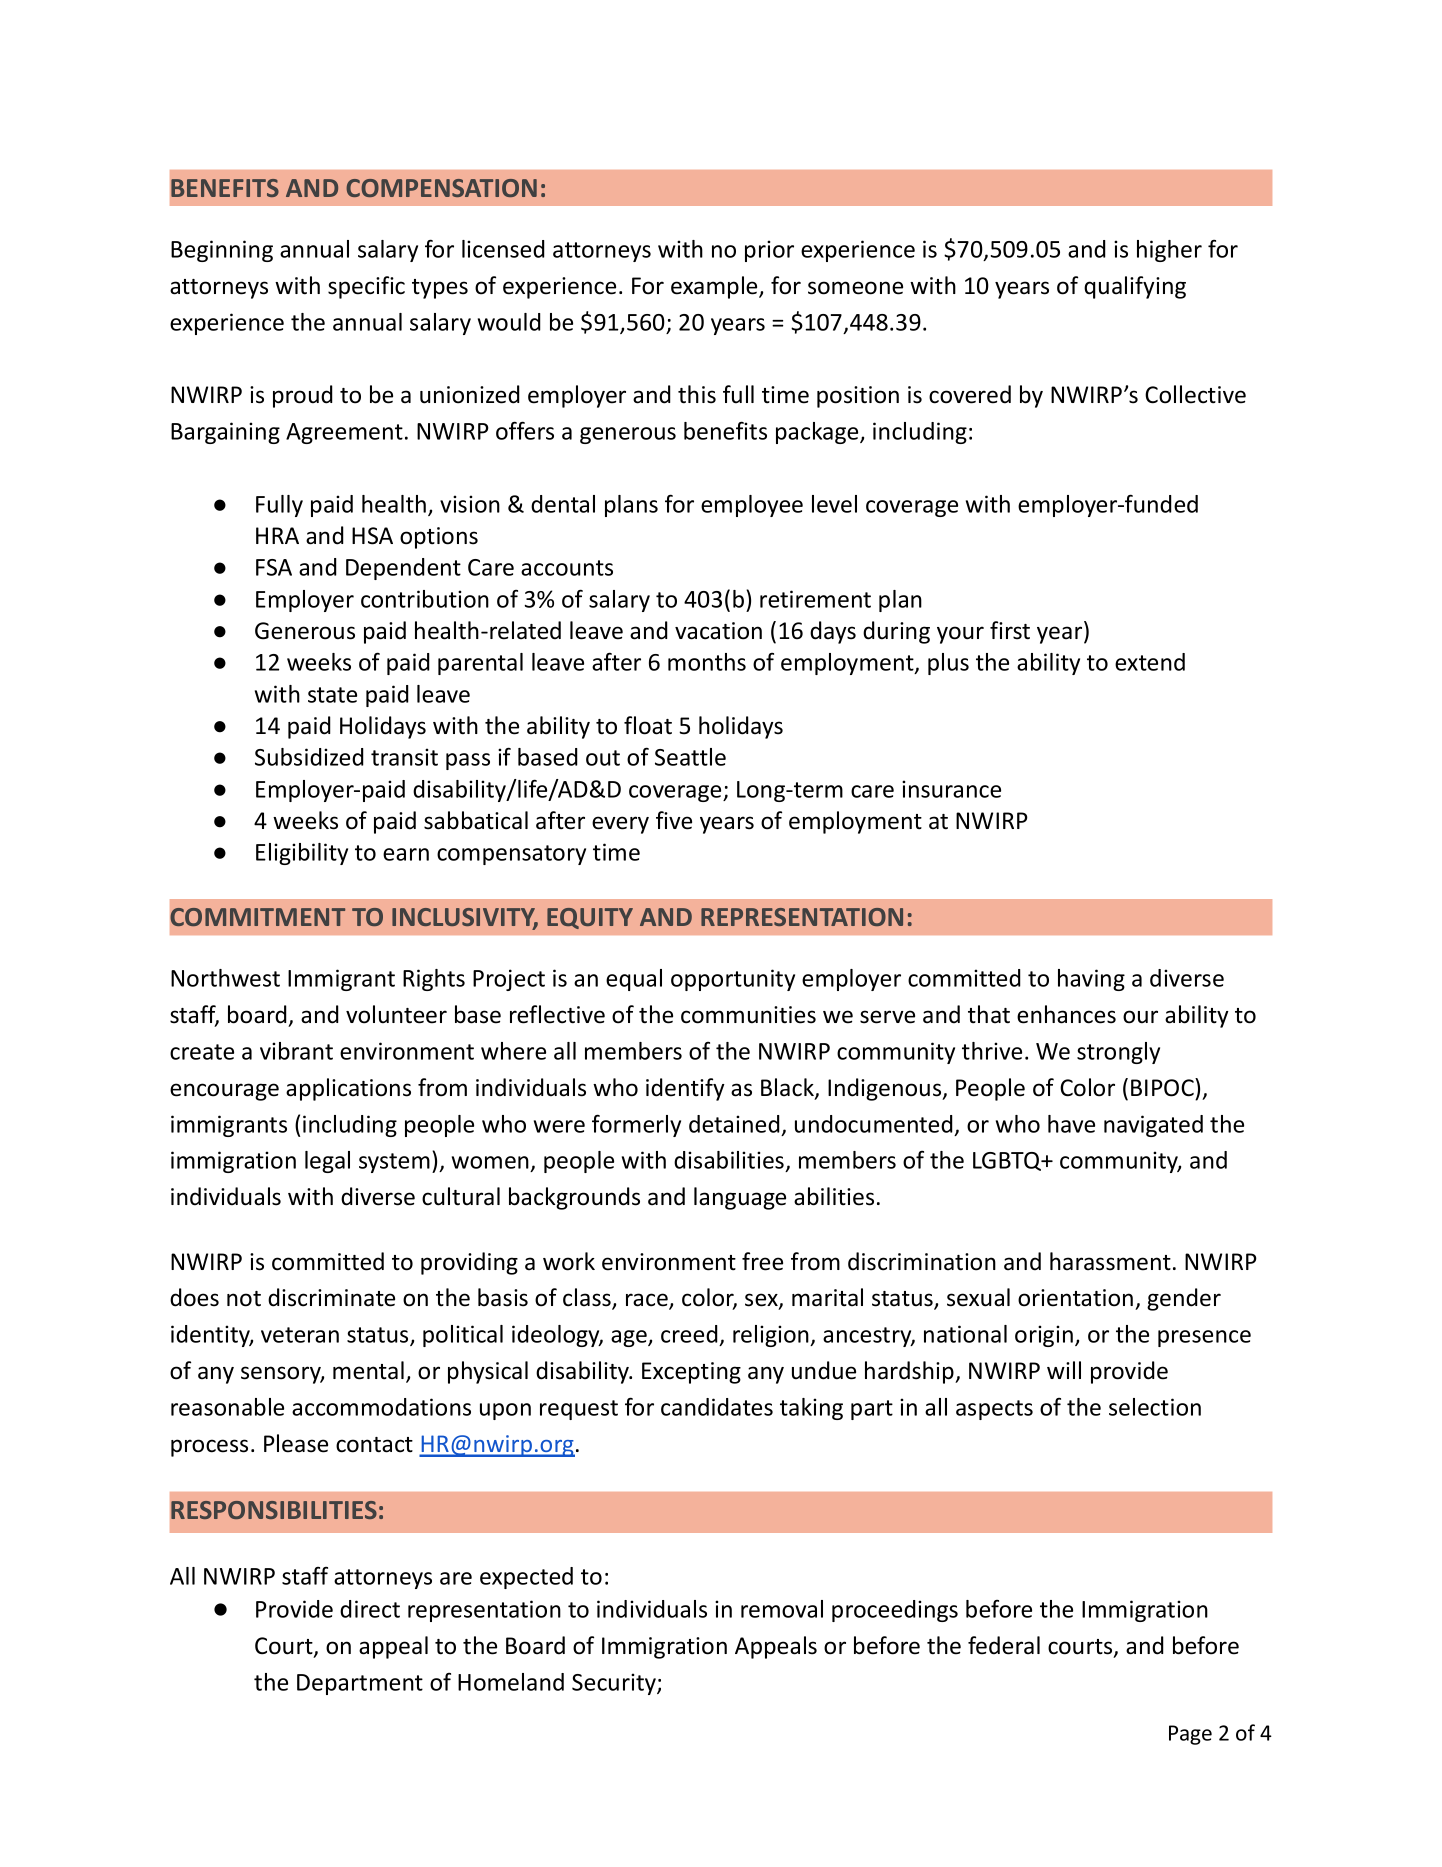 The image size is (1442, 1867). What do you see at coordinates (370, 1609) in the page?
I see `direct` at bounding box center [370, 1609].
